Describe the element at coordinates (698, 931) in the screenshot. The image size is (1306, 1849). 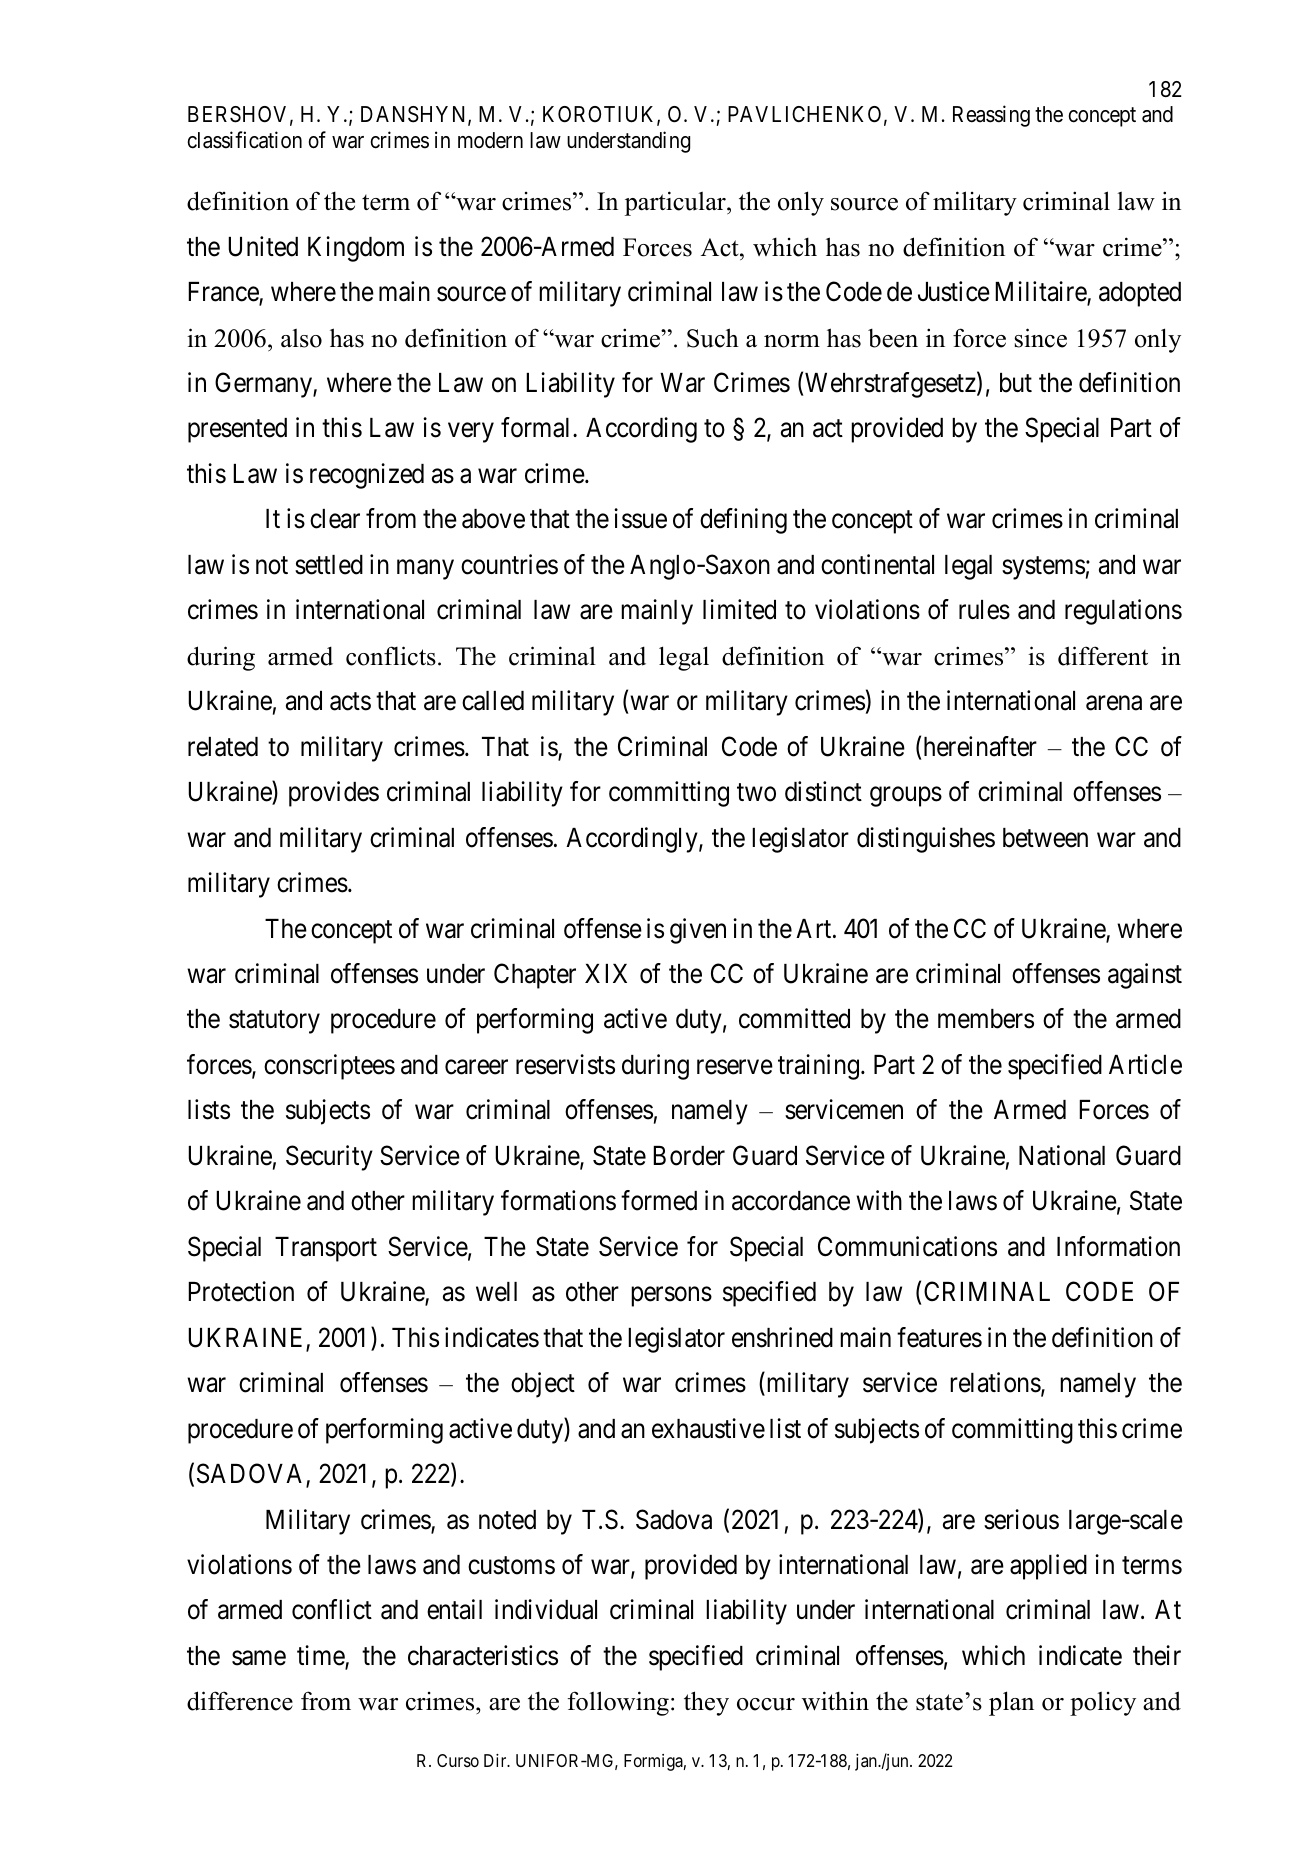
I see `given` at that location.
